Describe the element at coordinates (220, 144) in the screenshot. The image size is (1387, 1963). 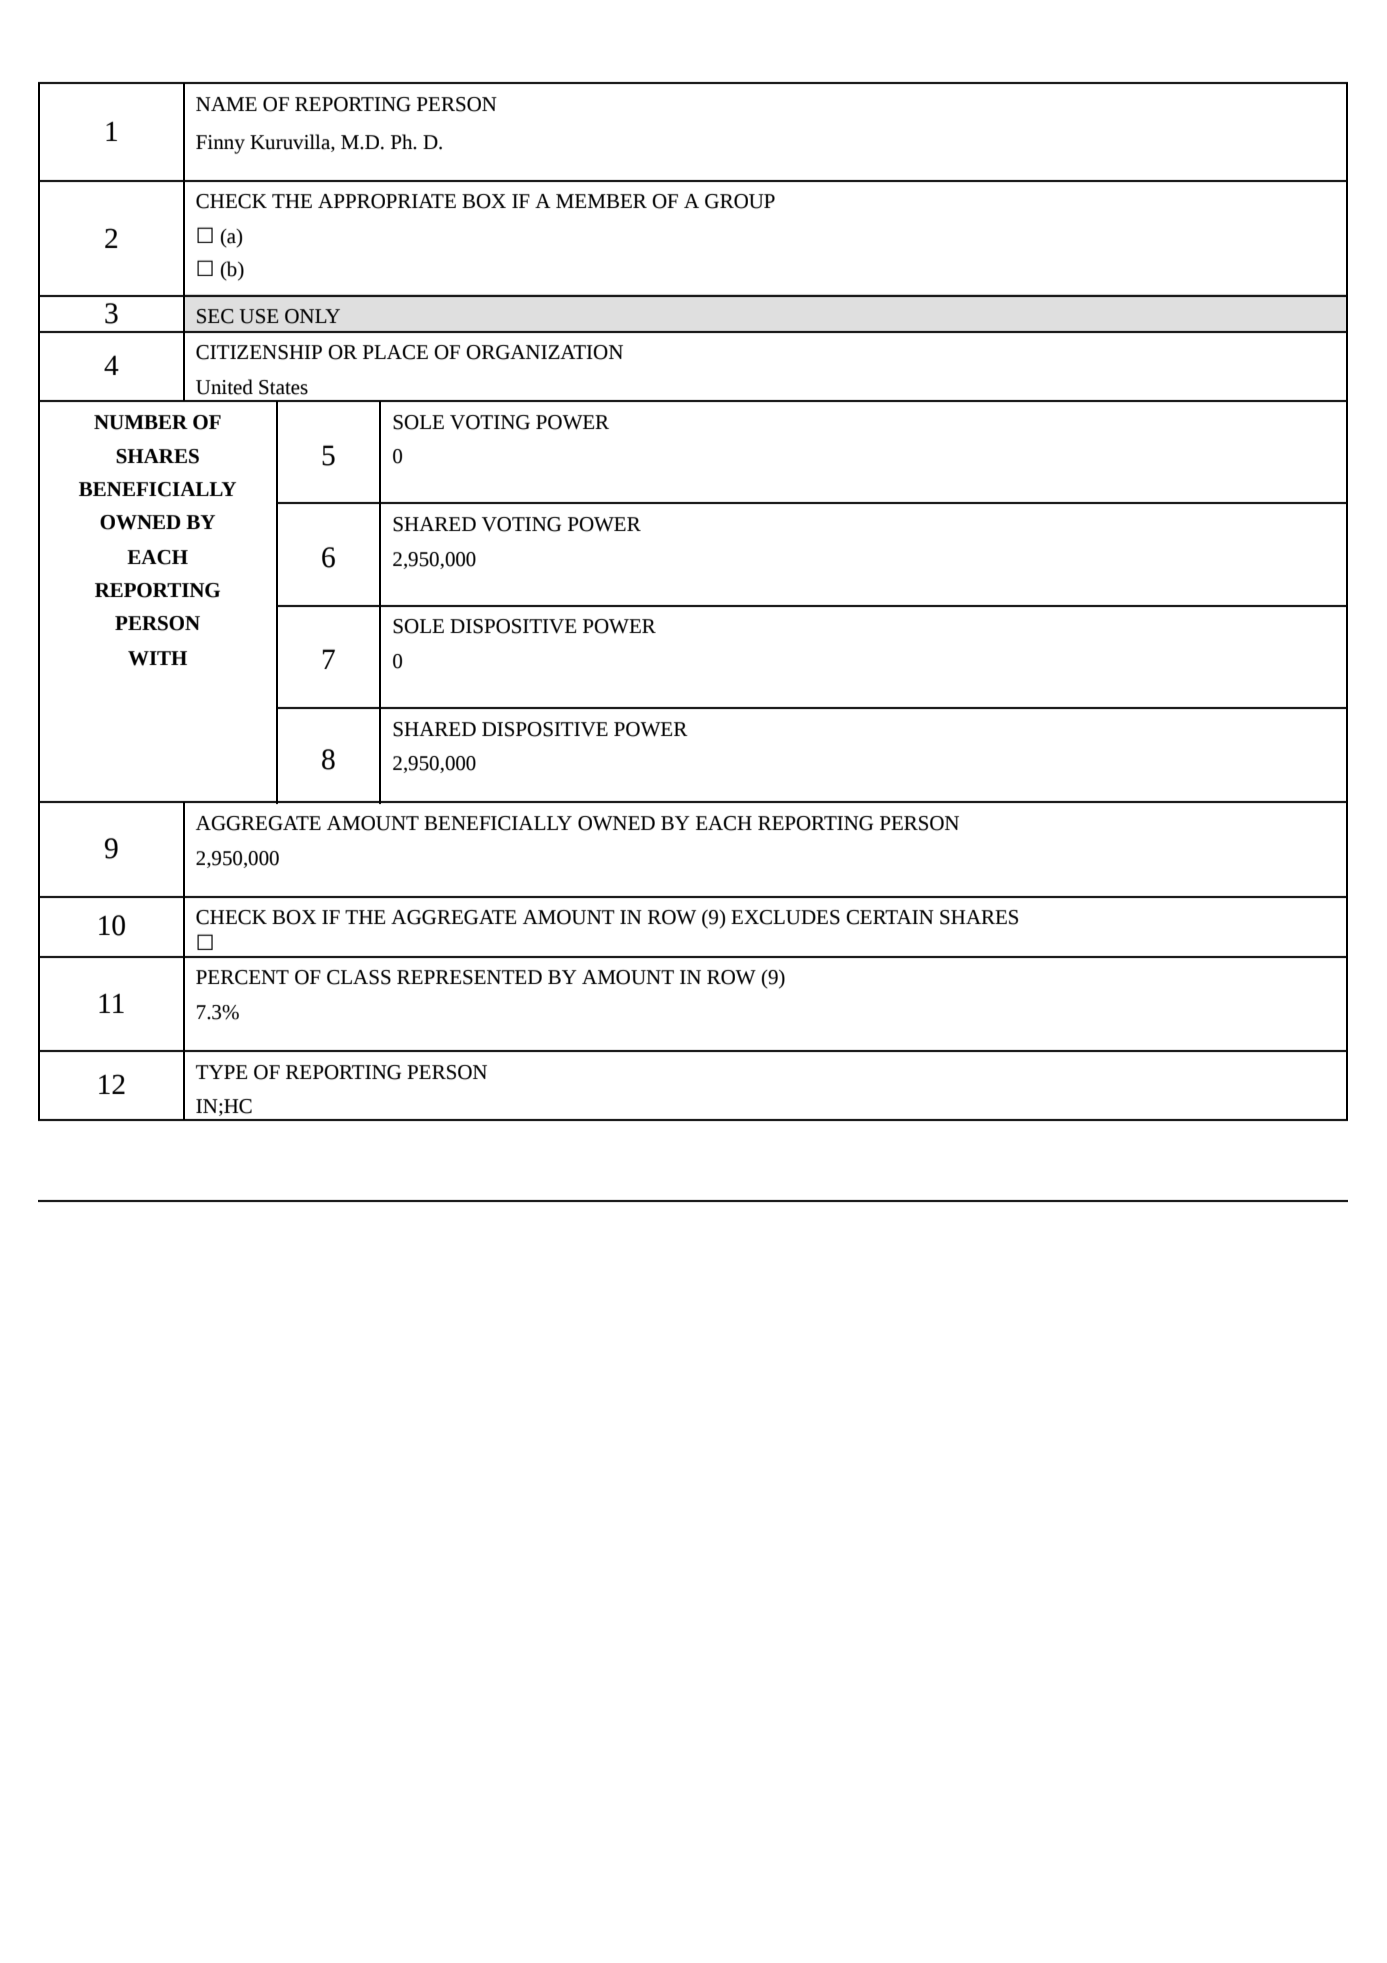
I see `Finny` at that location.
